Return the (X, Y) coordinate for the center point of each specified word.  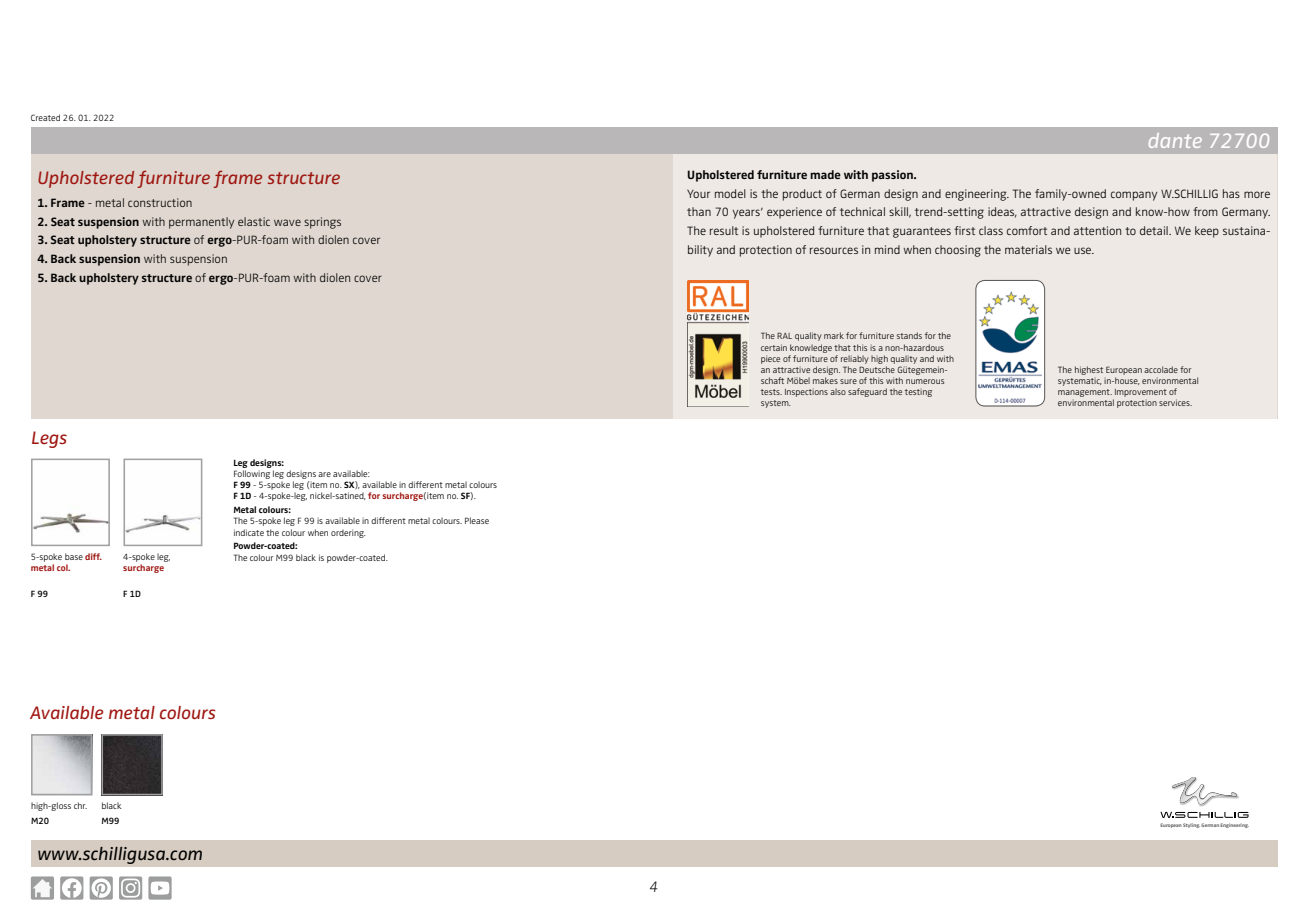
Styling (1191, 825)
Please (477, 520)
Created (45, 117)
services (1175, 402)
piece (770, 359)
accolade (1161, 369)
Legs (49, 439)
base (74, 556)
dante (1175, 140)
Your (698, 194)
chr (80, 805)
